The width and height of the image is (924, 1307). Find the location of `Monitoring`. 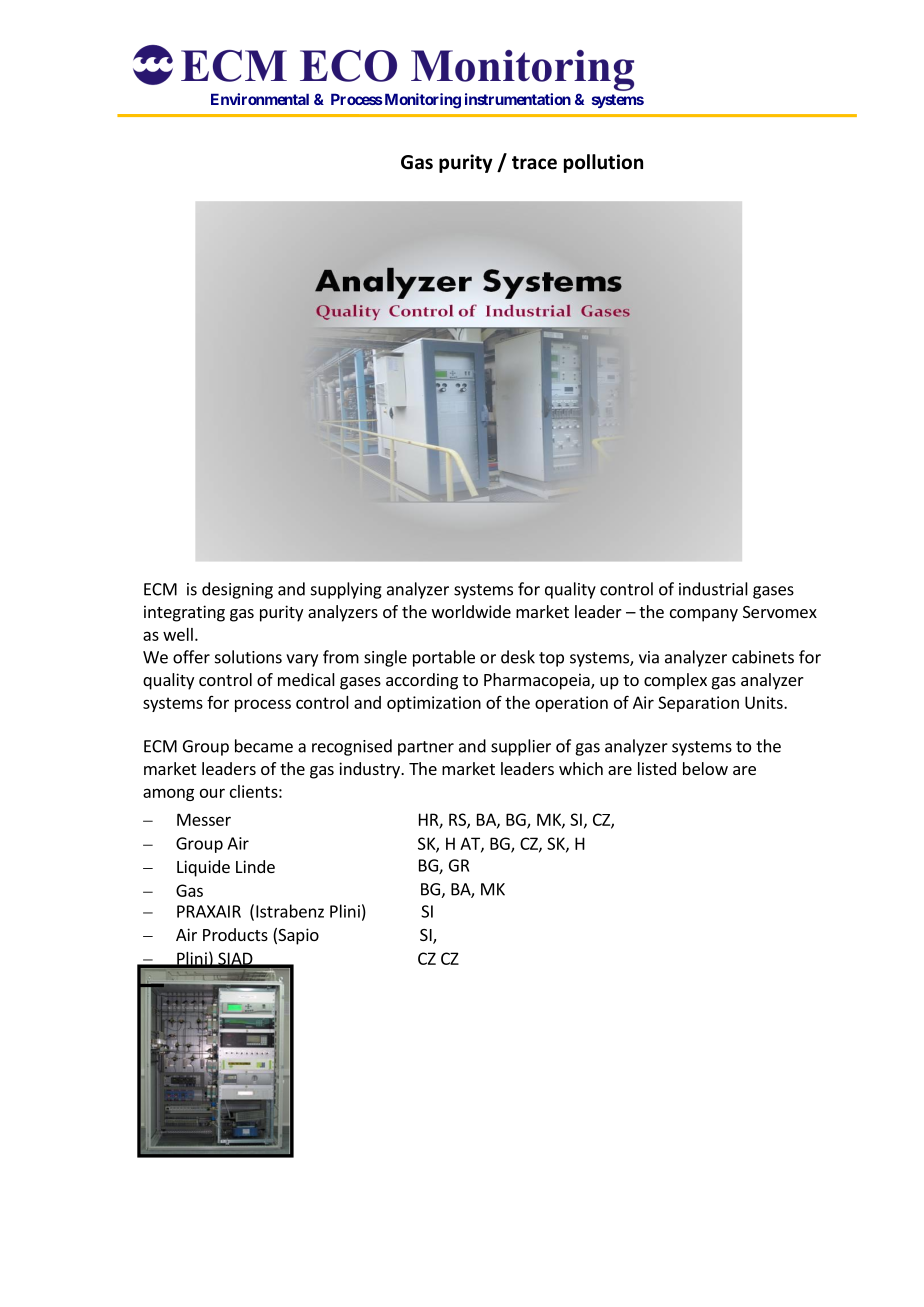

Monitoring is located at coordinates (421, 101).
